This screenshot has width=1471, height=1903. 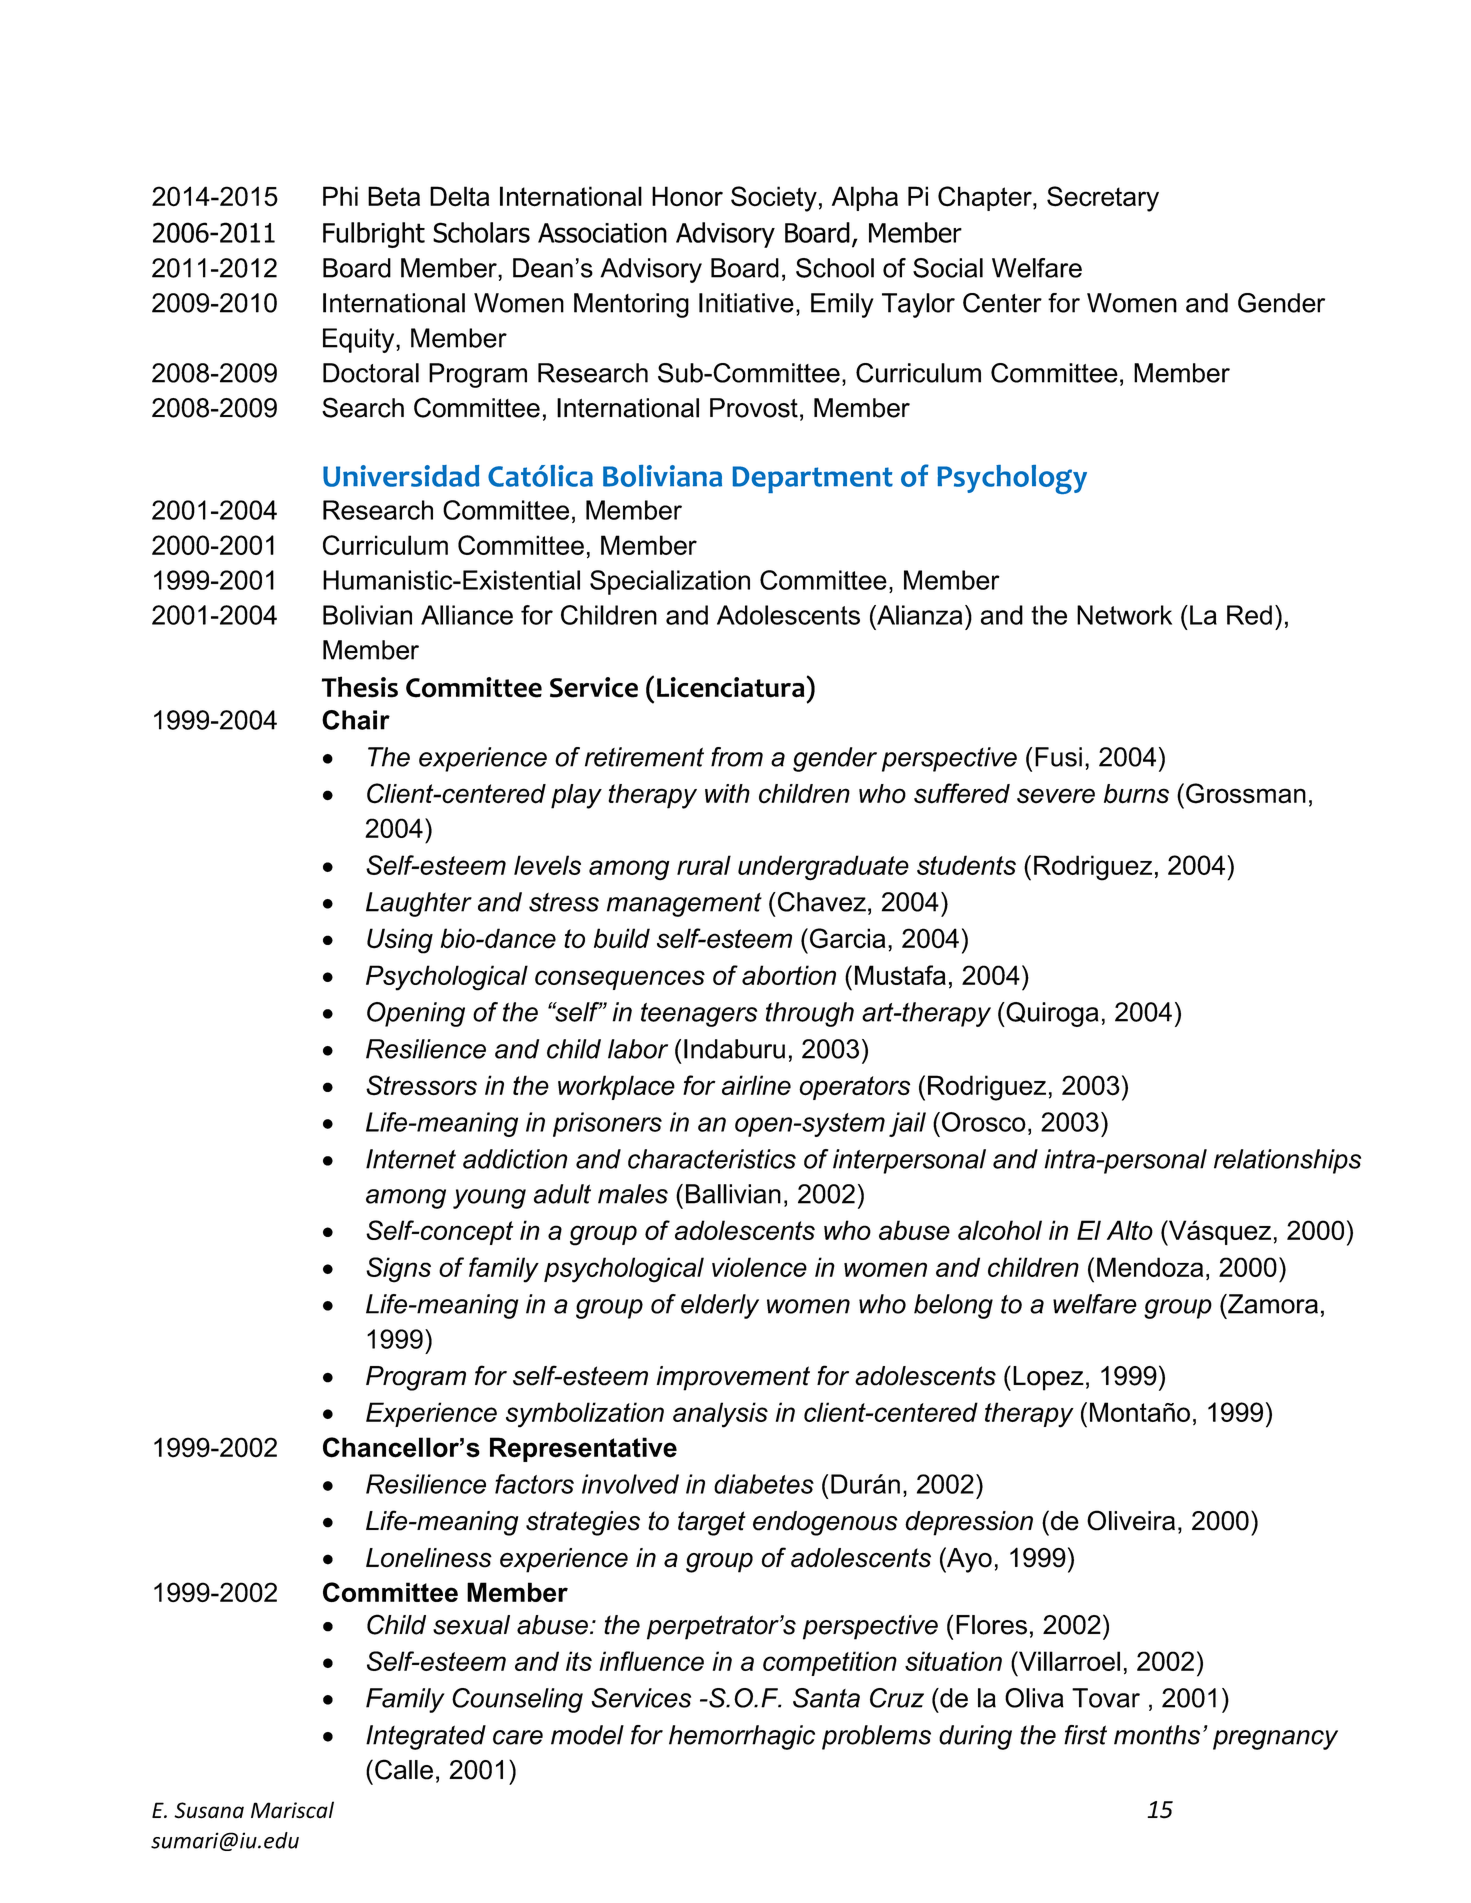 What do you see at coordinates (340, 196) in the screenshot?
I see `Phi` at bounding box center [340, 196].
